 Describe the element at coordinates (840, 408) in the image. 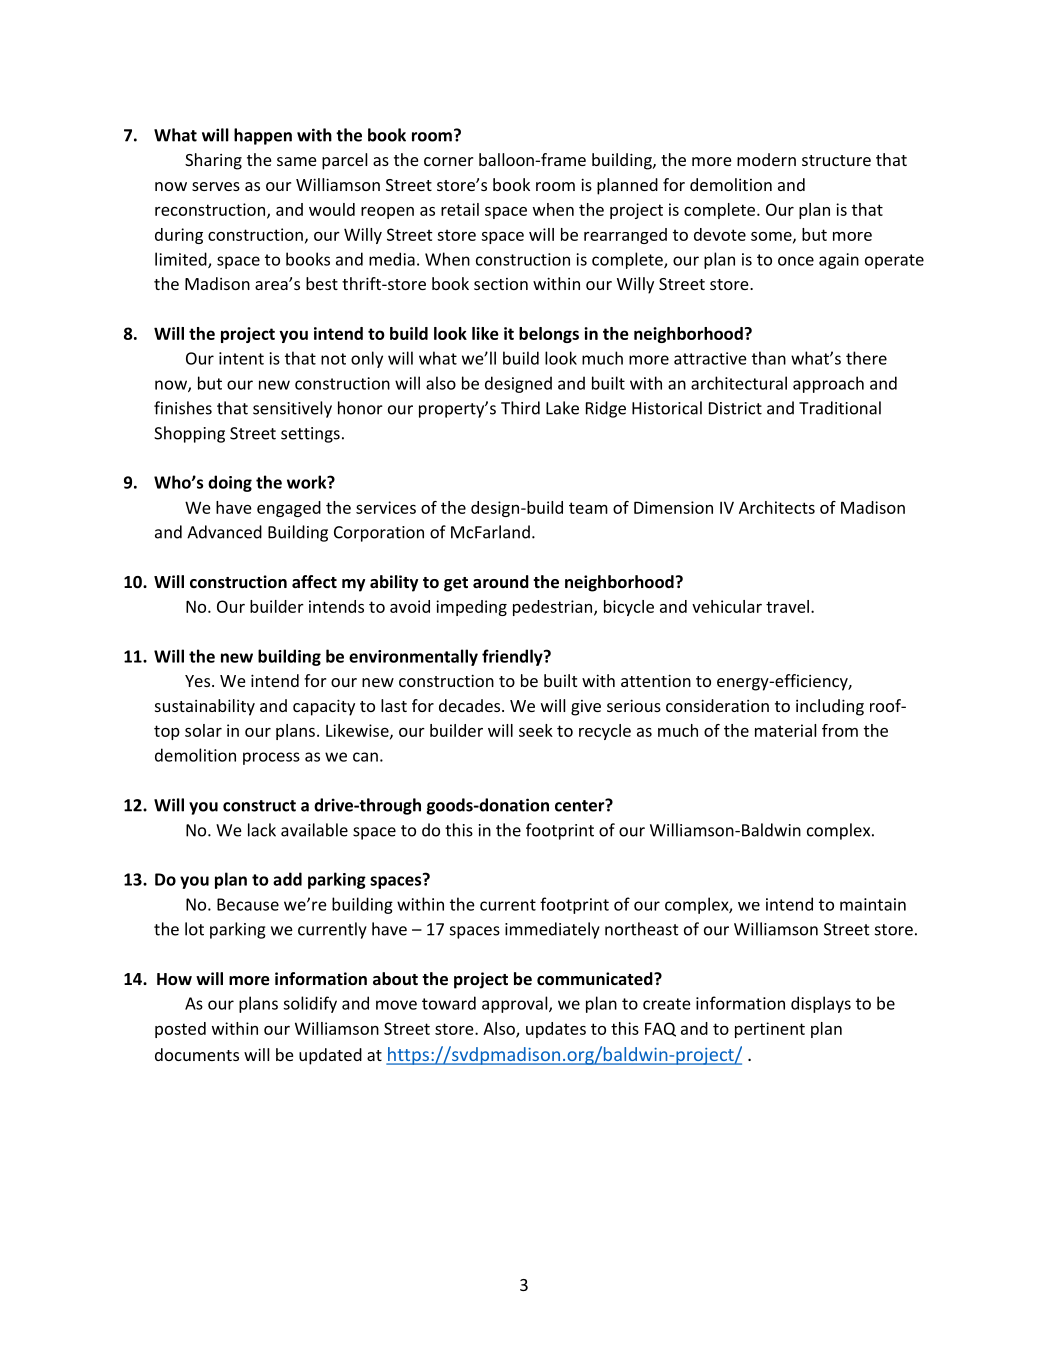

I see `Traditional` at that location.
